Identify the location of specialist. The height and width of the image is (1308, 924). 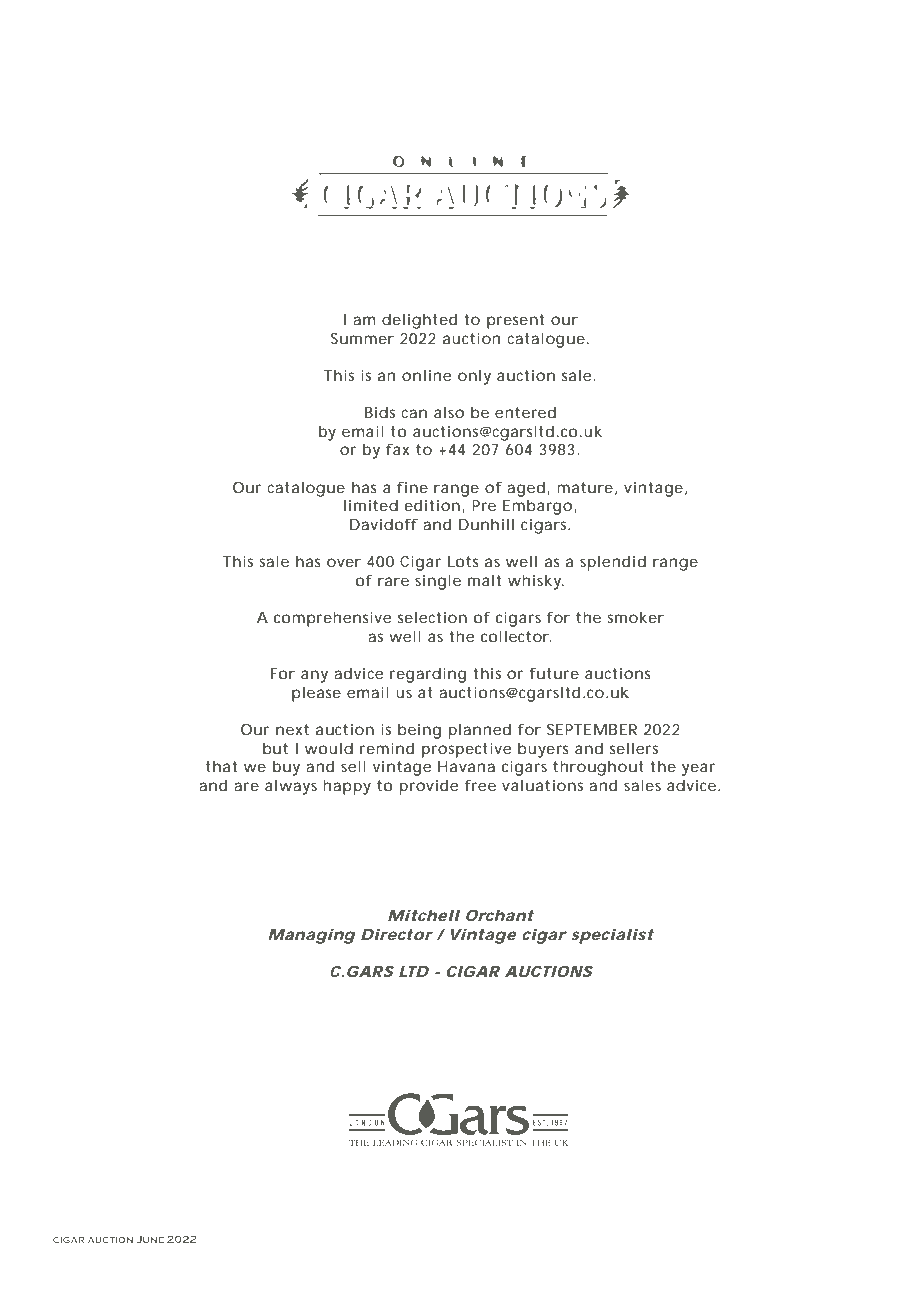
(612, 936).
